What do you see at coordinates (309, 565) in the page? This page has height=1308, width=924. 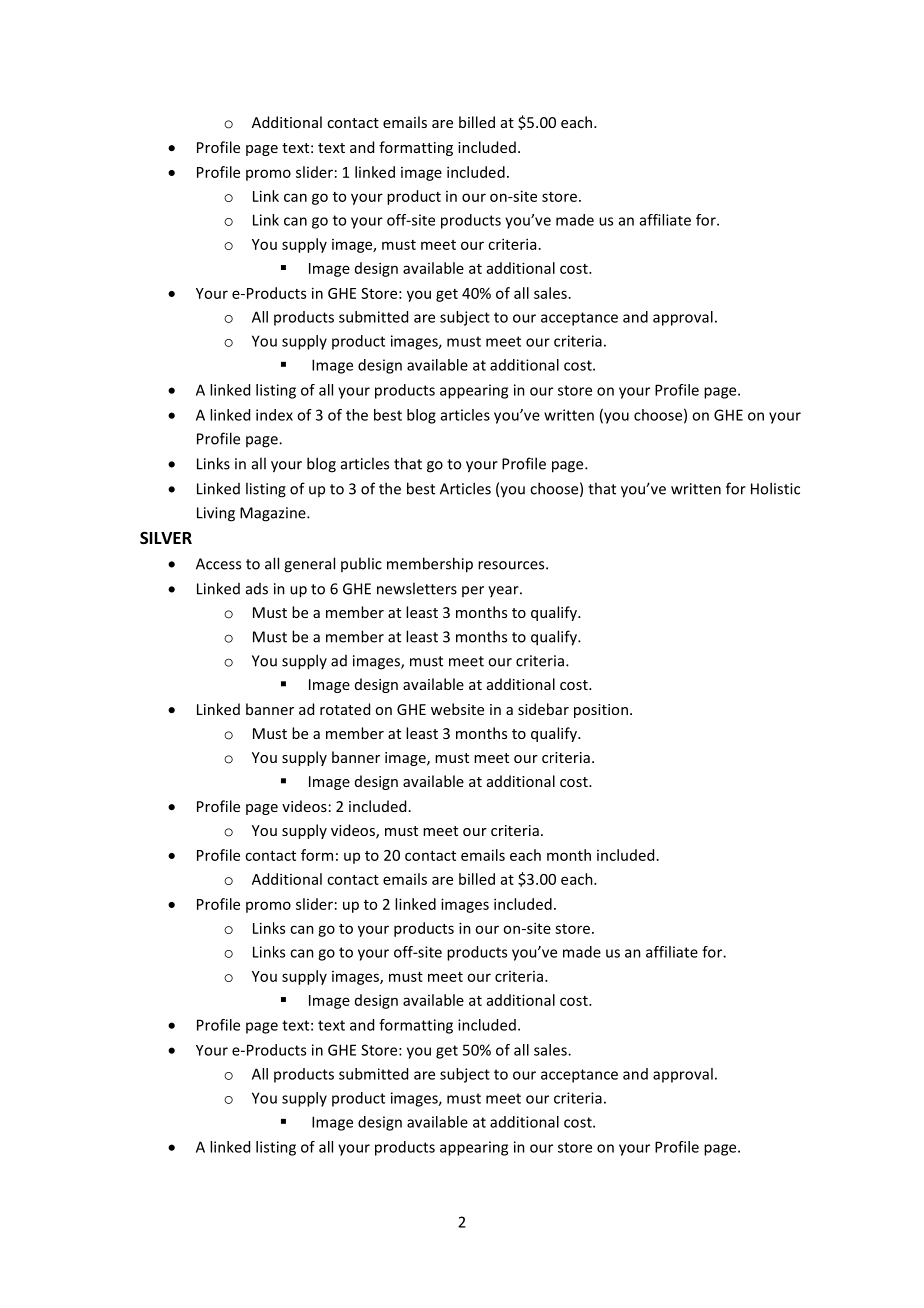 I see `general` at bounding box center [309, 565].
